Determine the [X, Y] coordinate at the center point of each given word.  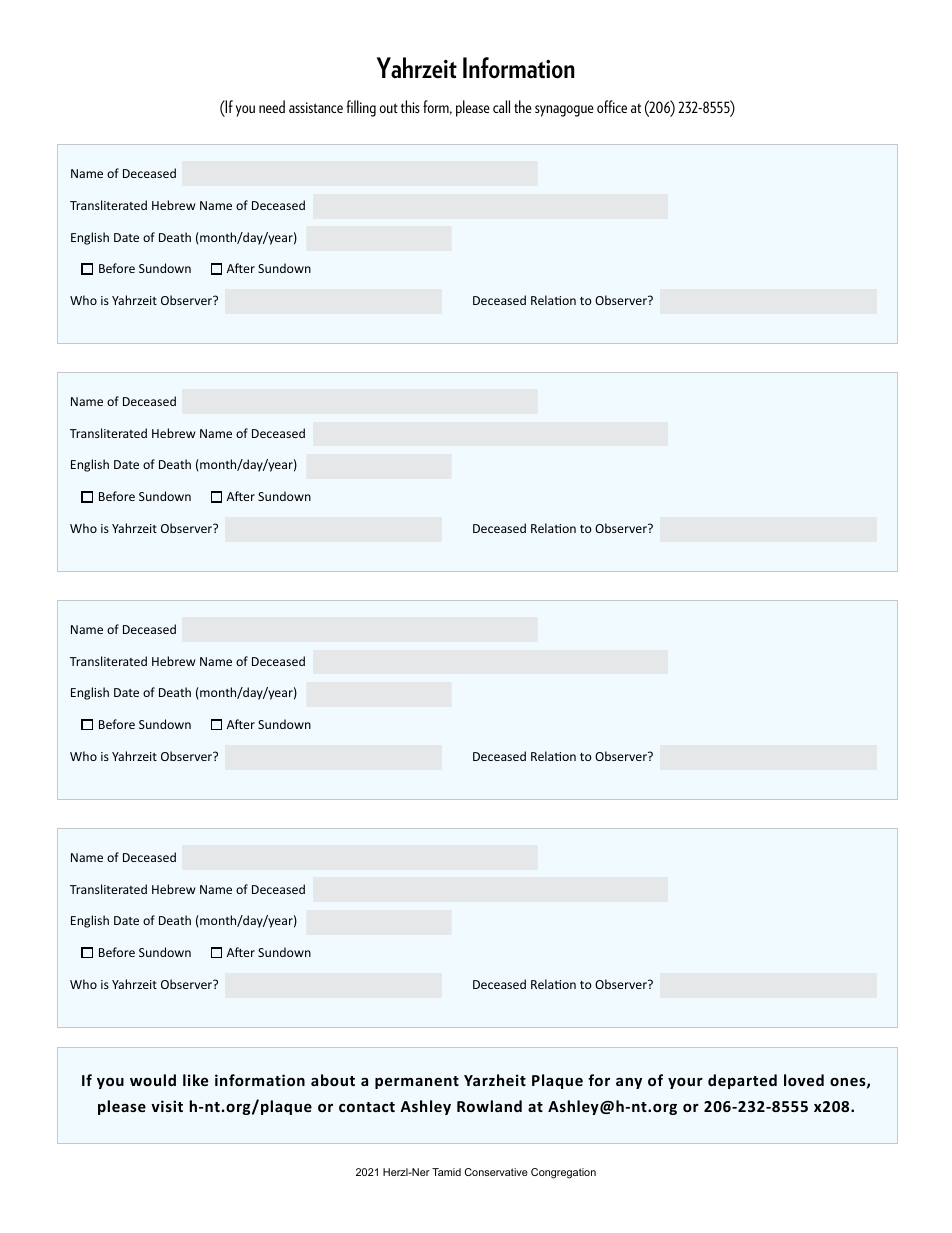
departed [742, 1081]
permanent [417, 1082]
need [272, 106]
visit [167, 1106]
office [612, 106]
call [501, 106]
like [195, 1080]
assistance [316, 107]
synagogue [564, 111]
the [523, 106]
